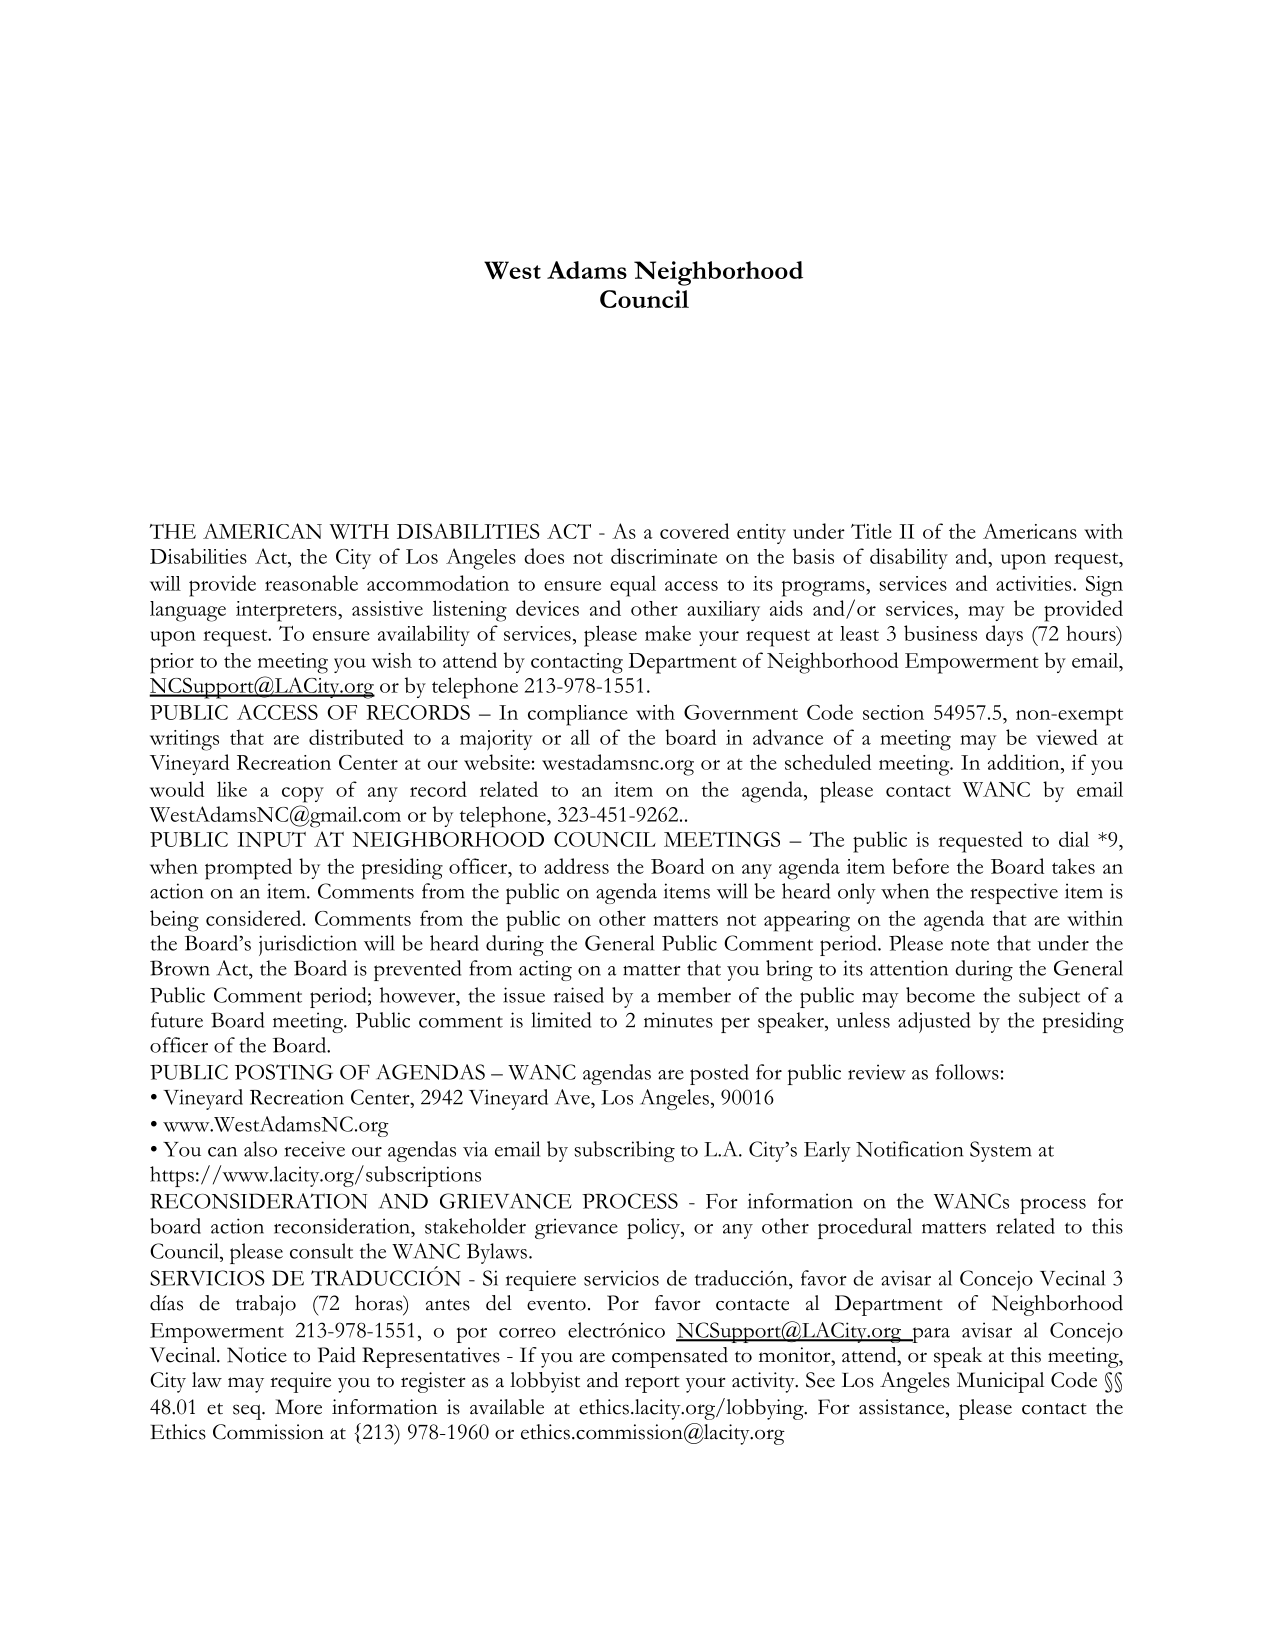 The image size is (1273, 1647). Describe the element at coordinates (308, 945) in the screenshot. I see `jurisdiction` at that location.
